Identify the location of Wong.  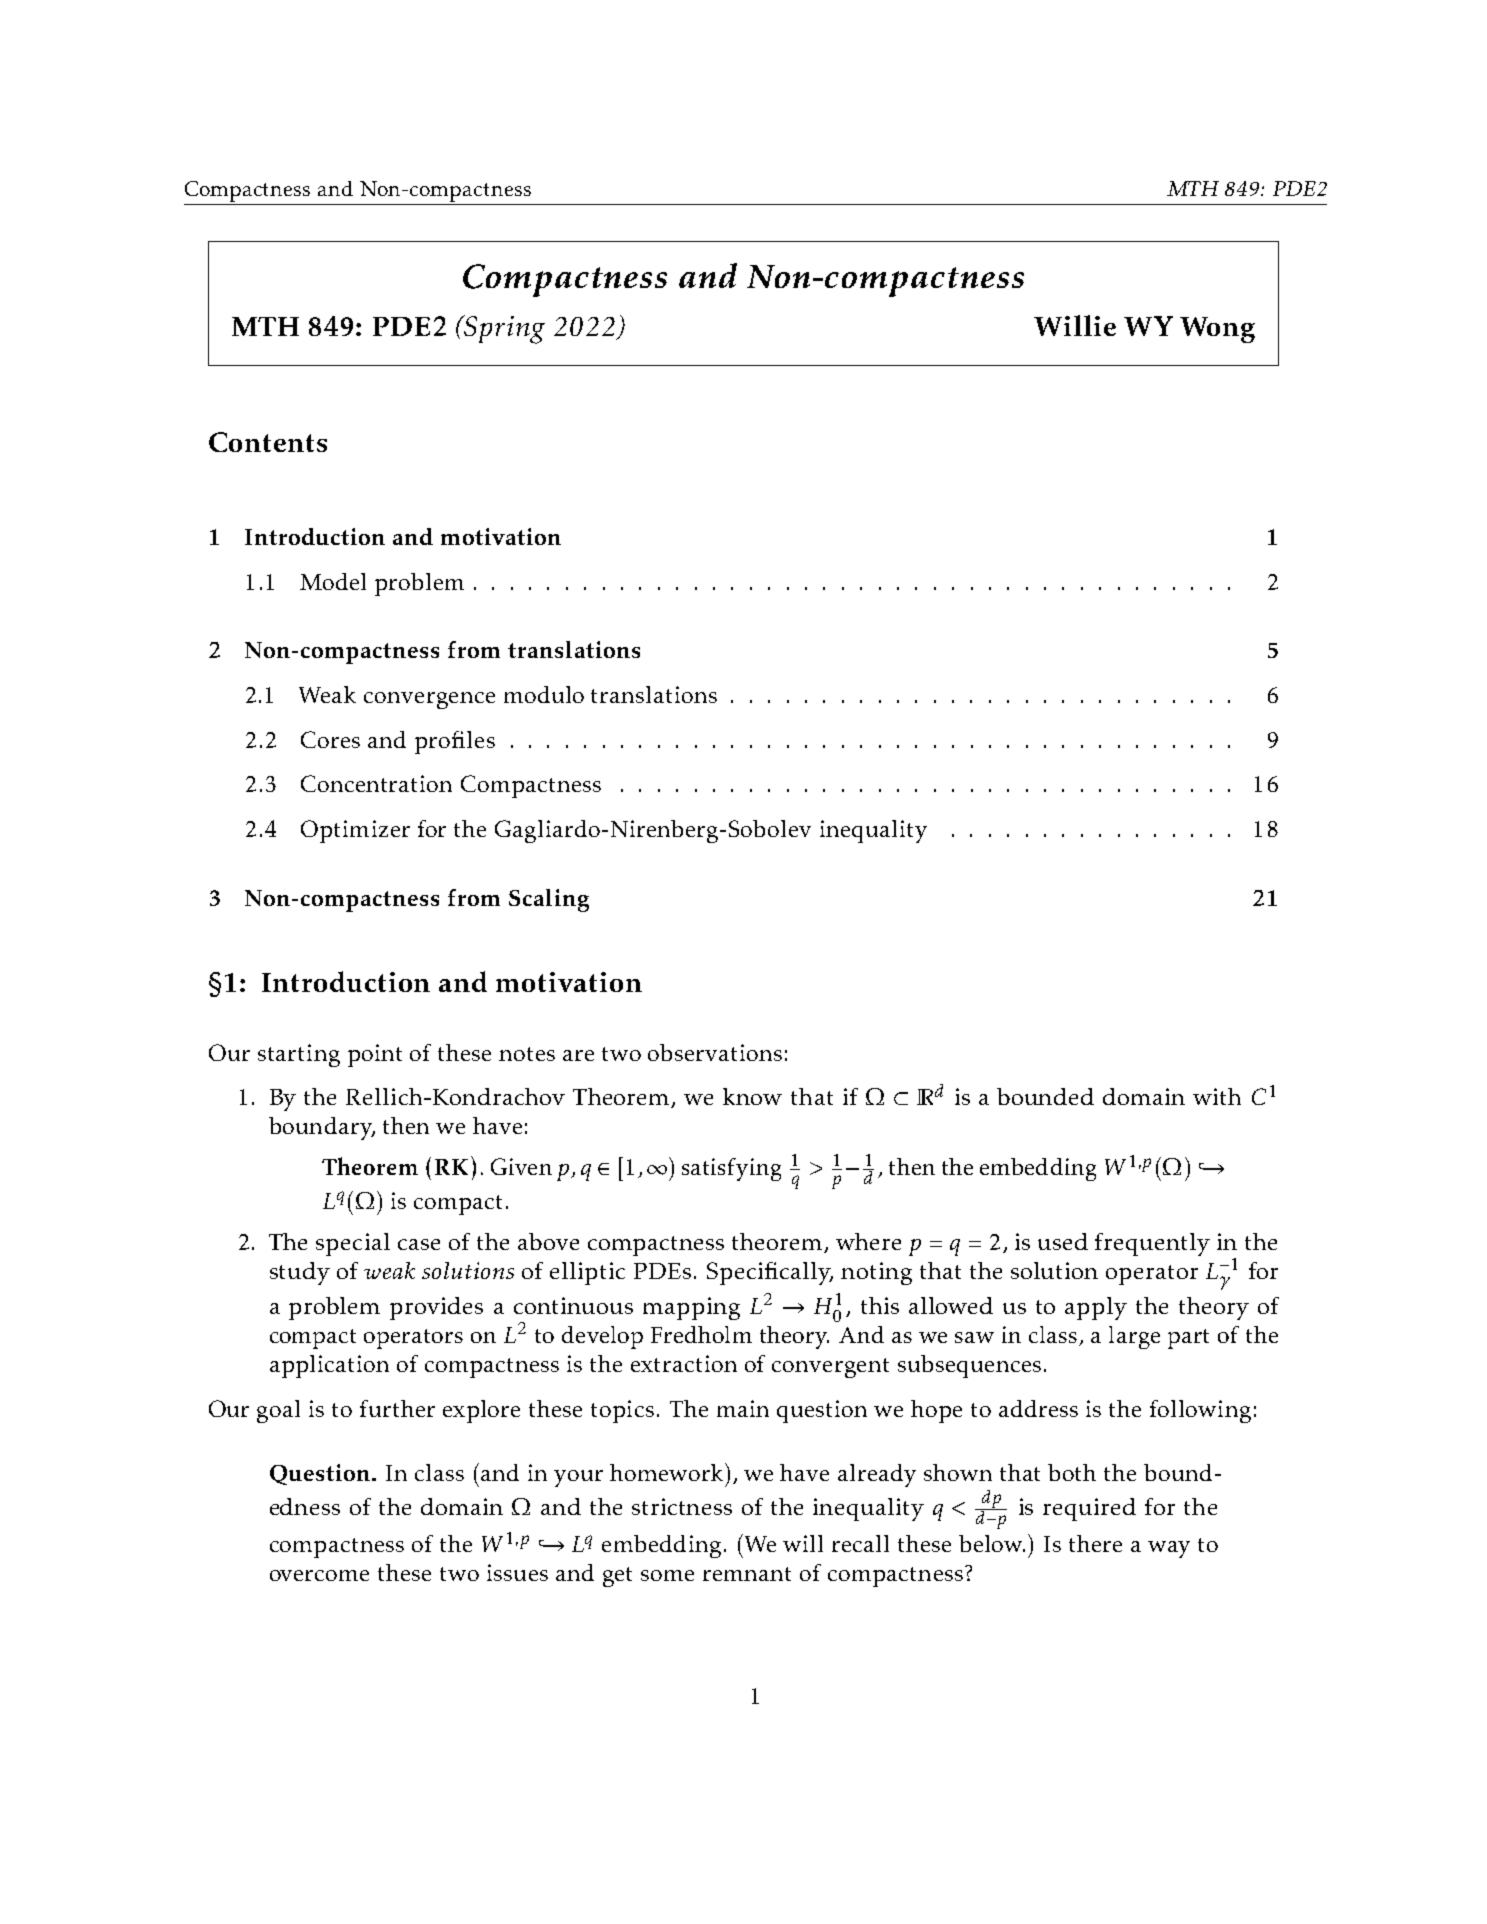
(1217, 330).
